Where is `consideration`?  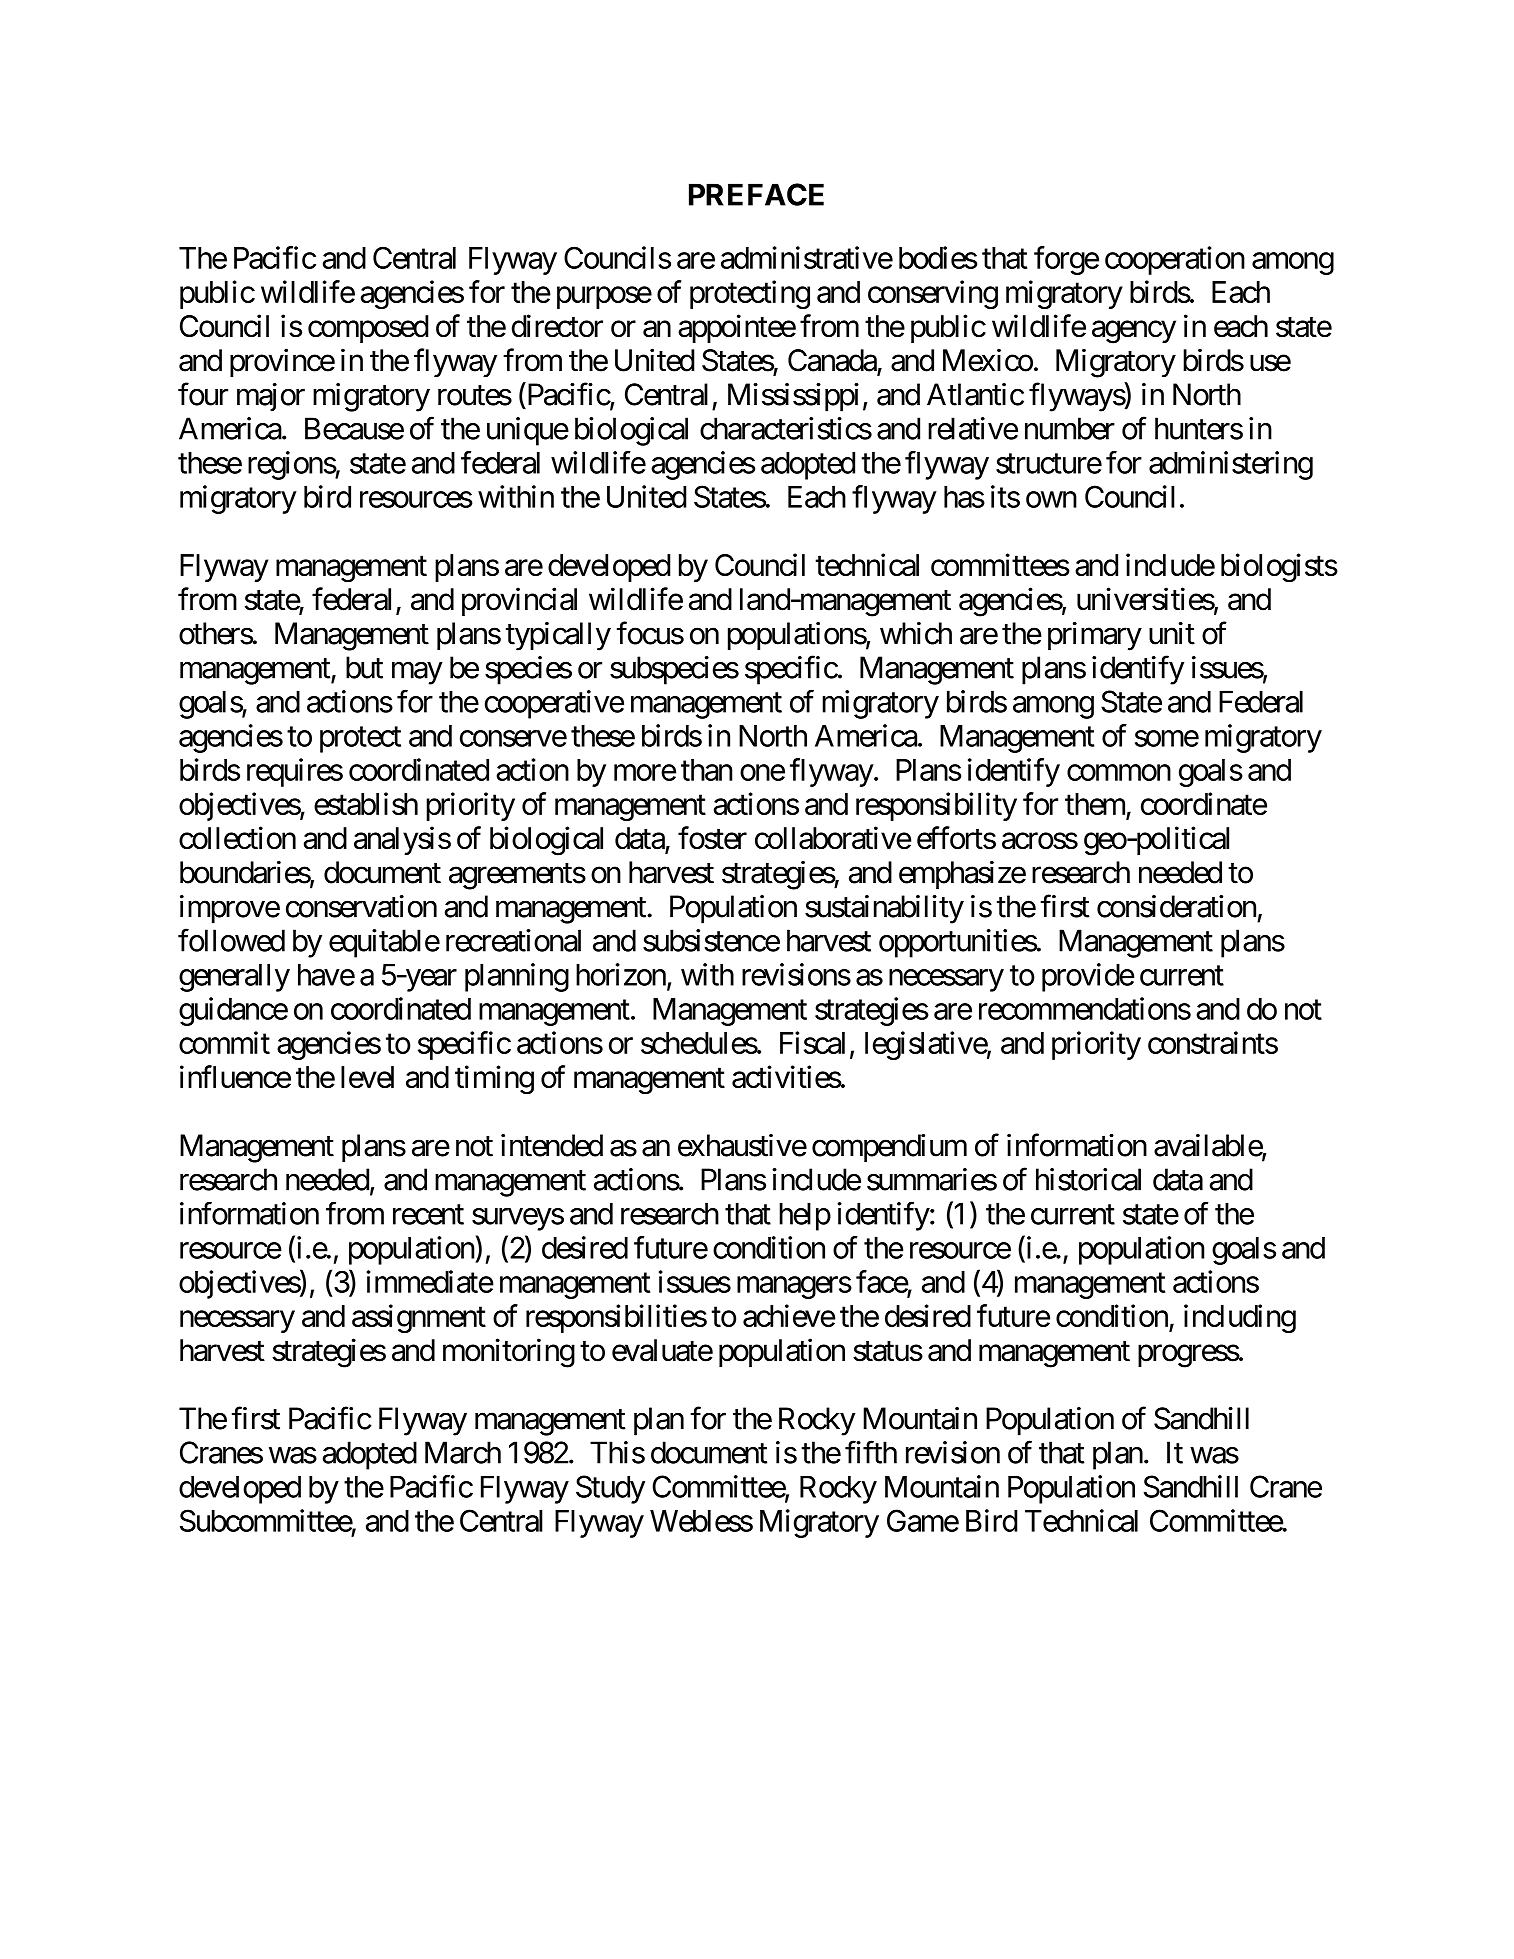
consideration is located at coordinates (1176, 906).
